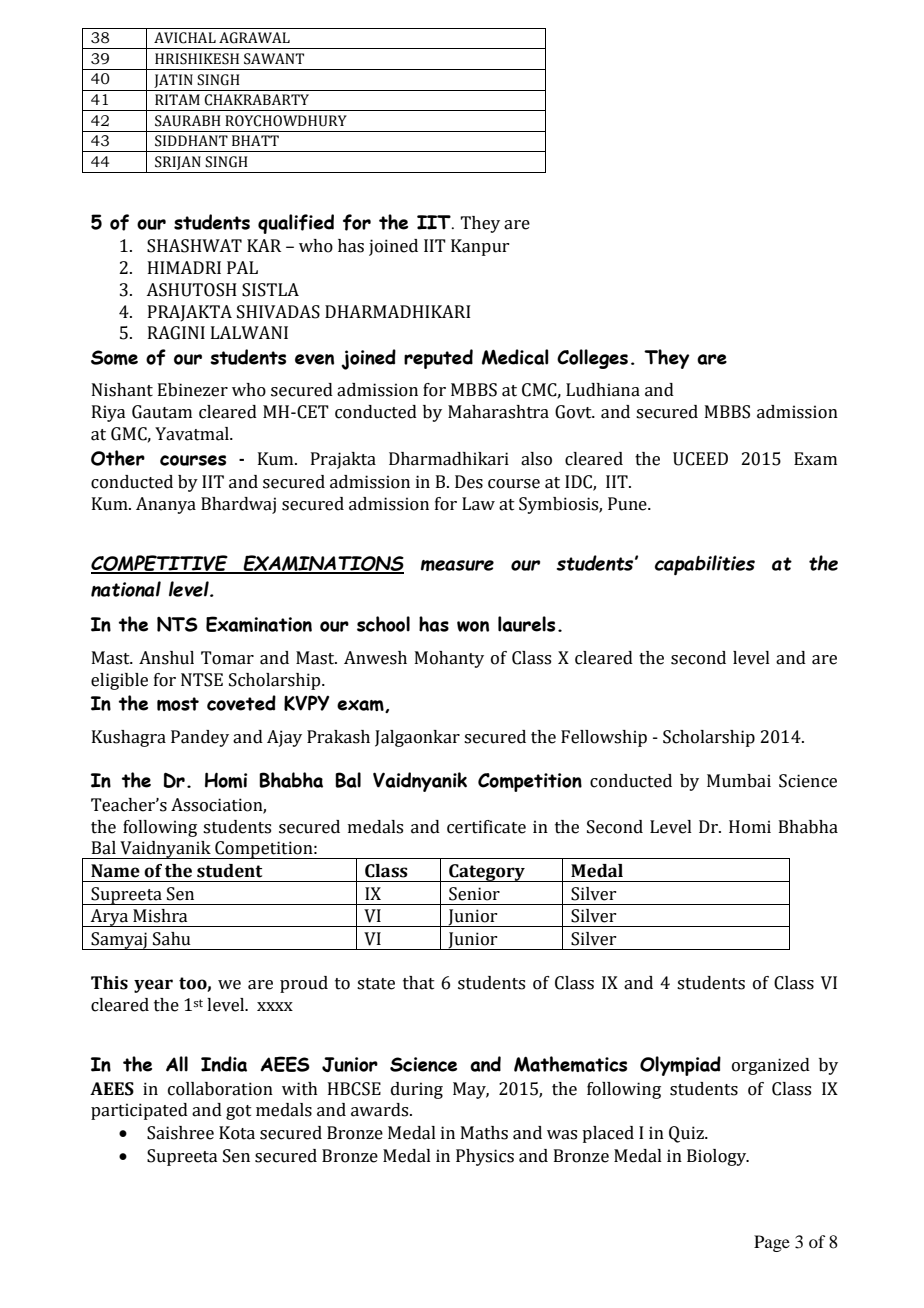 Image resolution: width=924 pixels, height=1308 pixels. I want to click on HRISHIKESH, so click(197, 59).
